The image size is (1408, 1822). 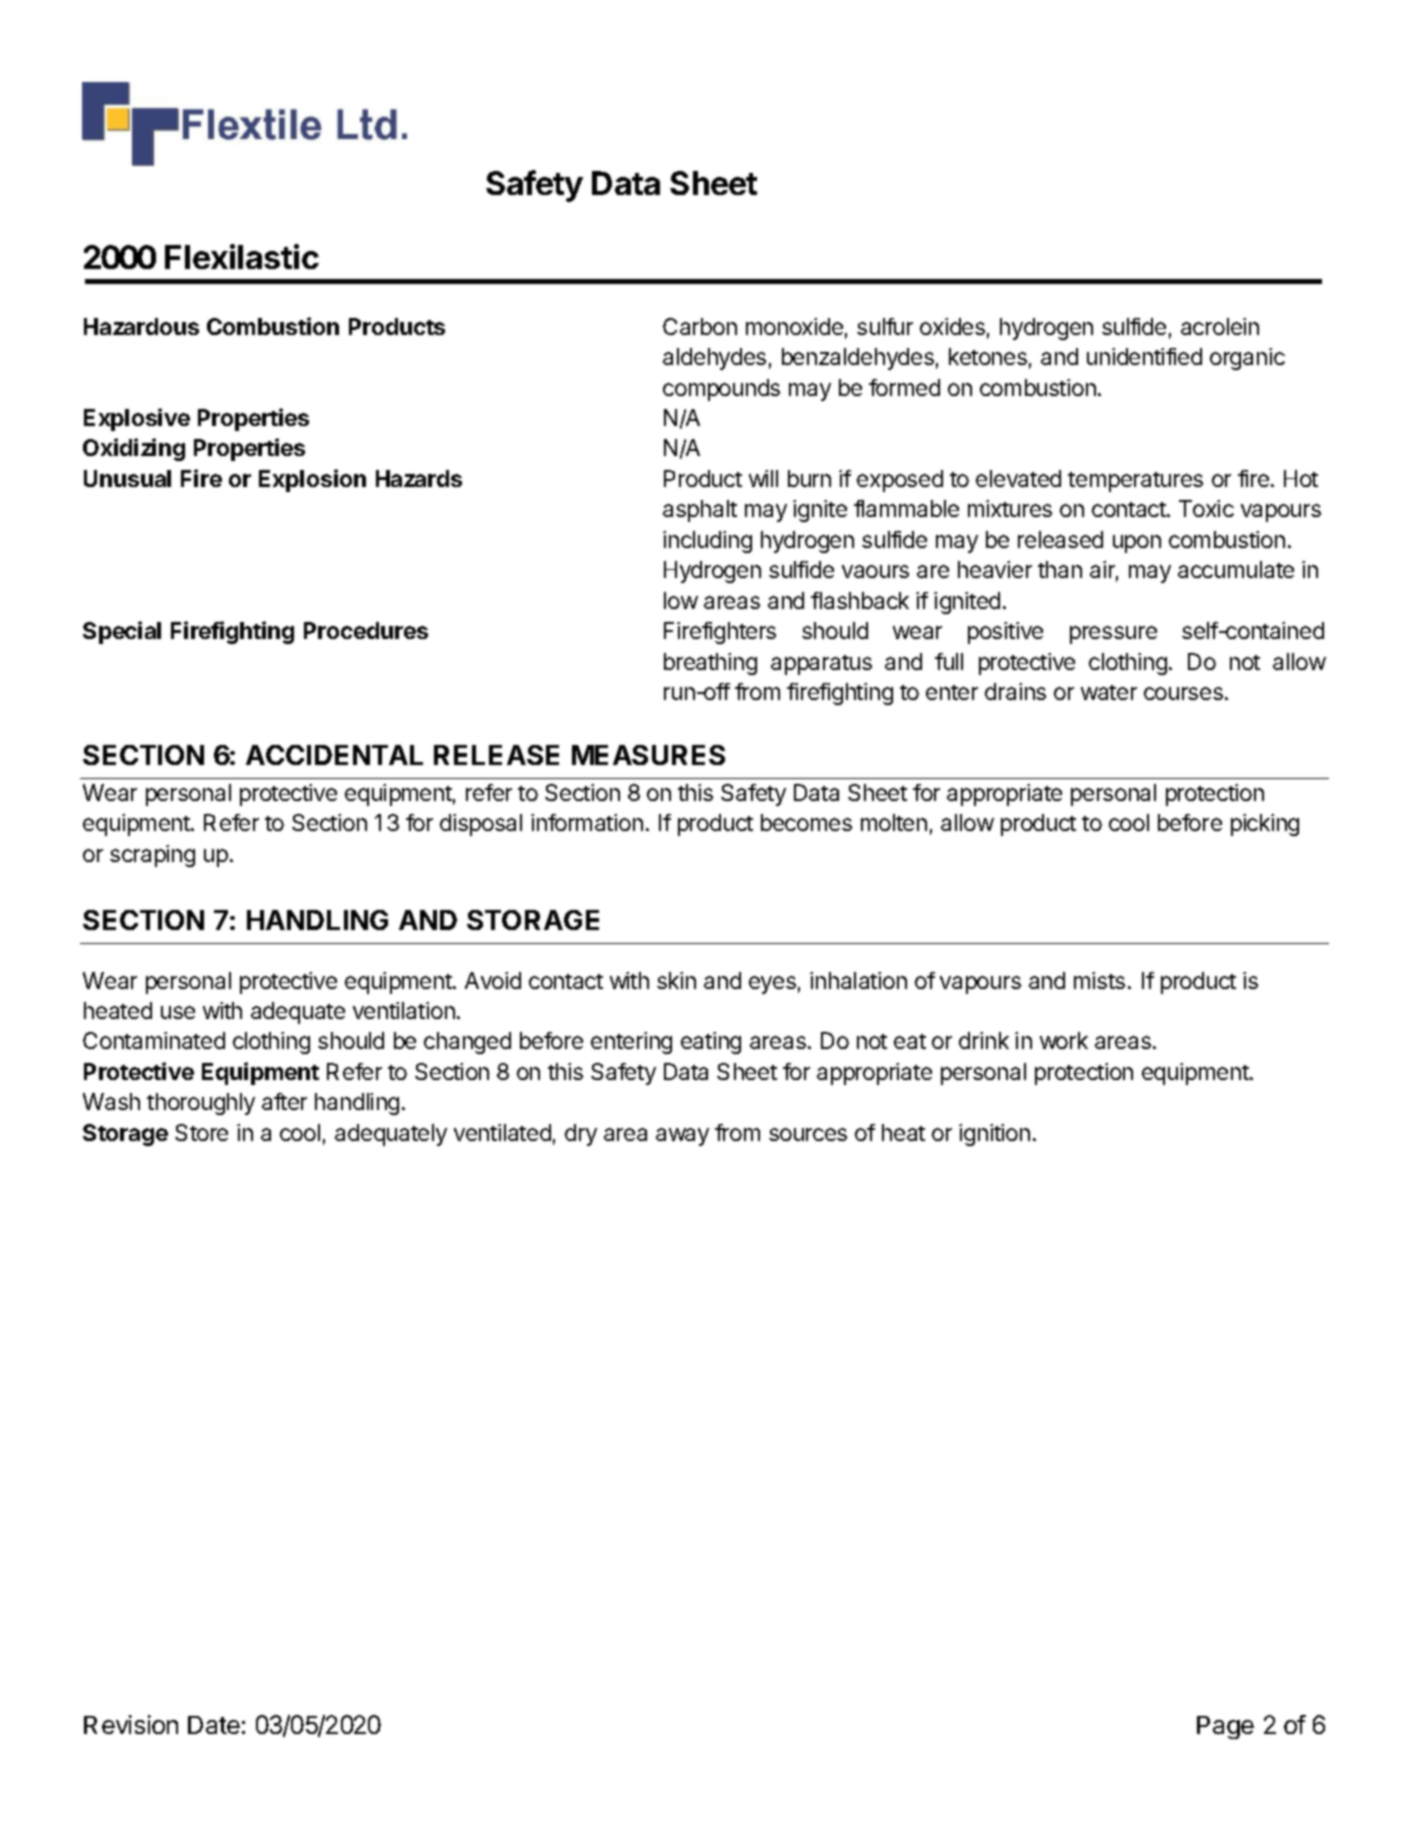 I want to click on Hazardous, so click(x=141, y=326).
